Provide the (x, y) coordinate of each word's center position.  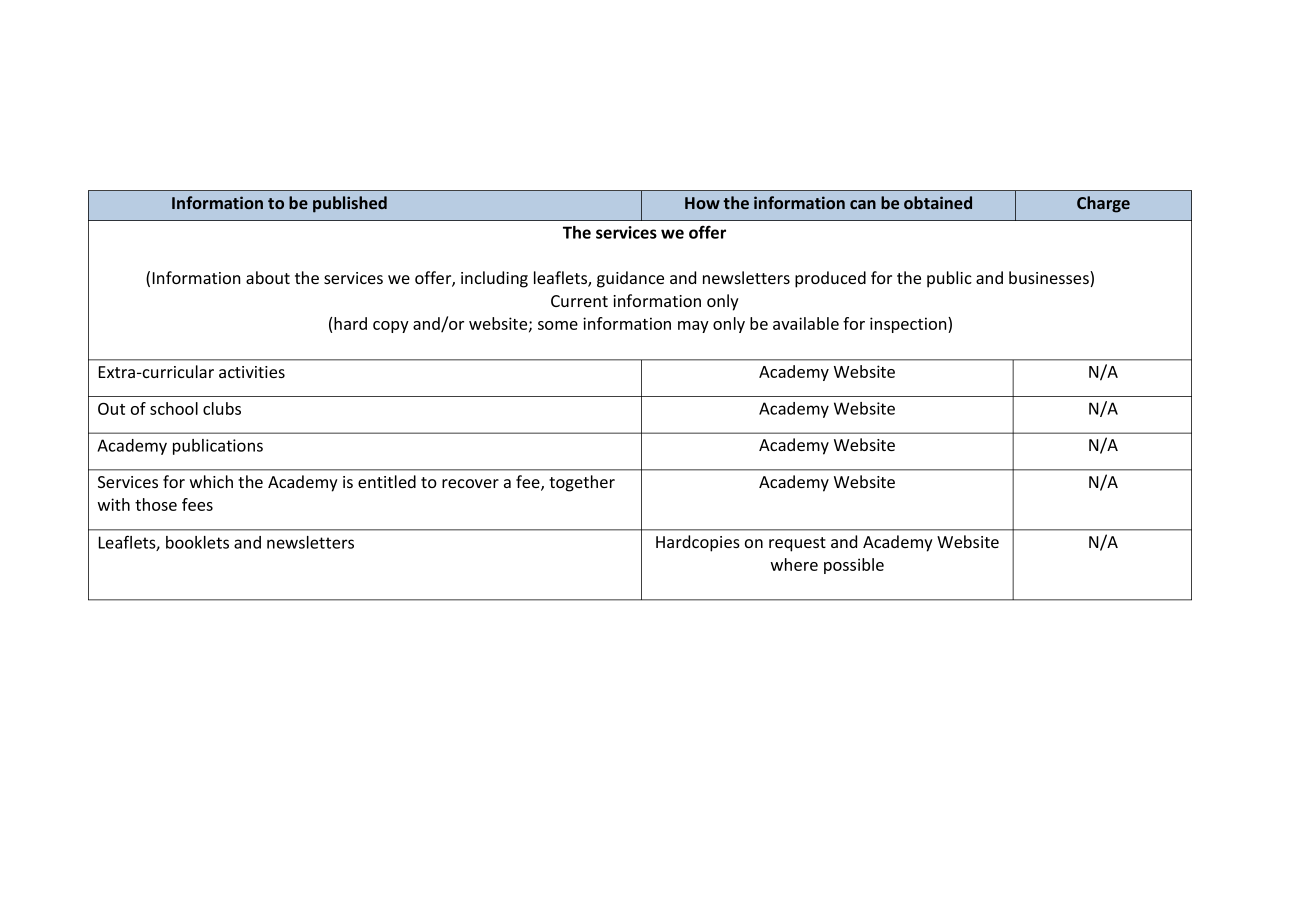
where (794, 564)
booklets (197, 542)
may (693, 327)
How (702, 203)
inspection (909, 325)
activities (252, 372)
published (350, 204)
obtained (938, 202)
